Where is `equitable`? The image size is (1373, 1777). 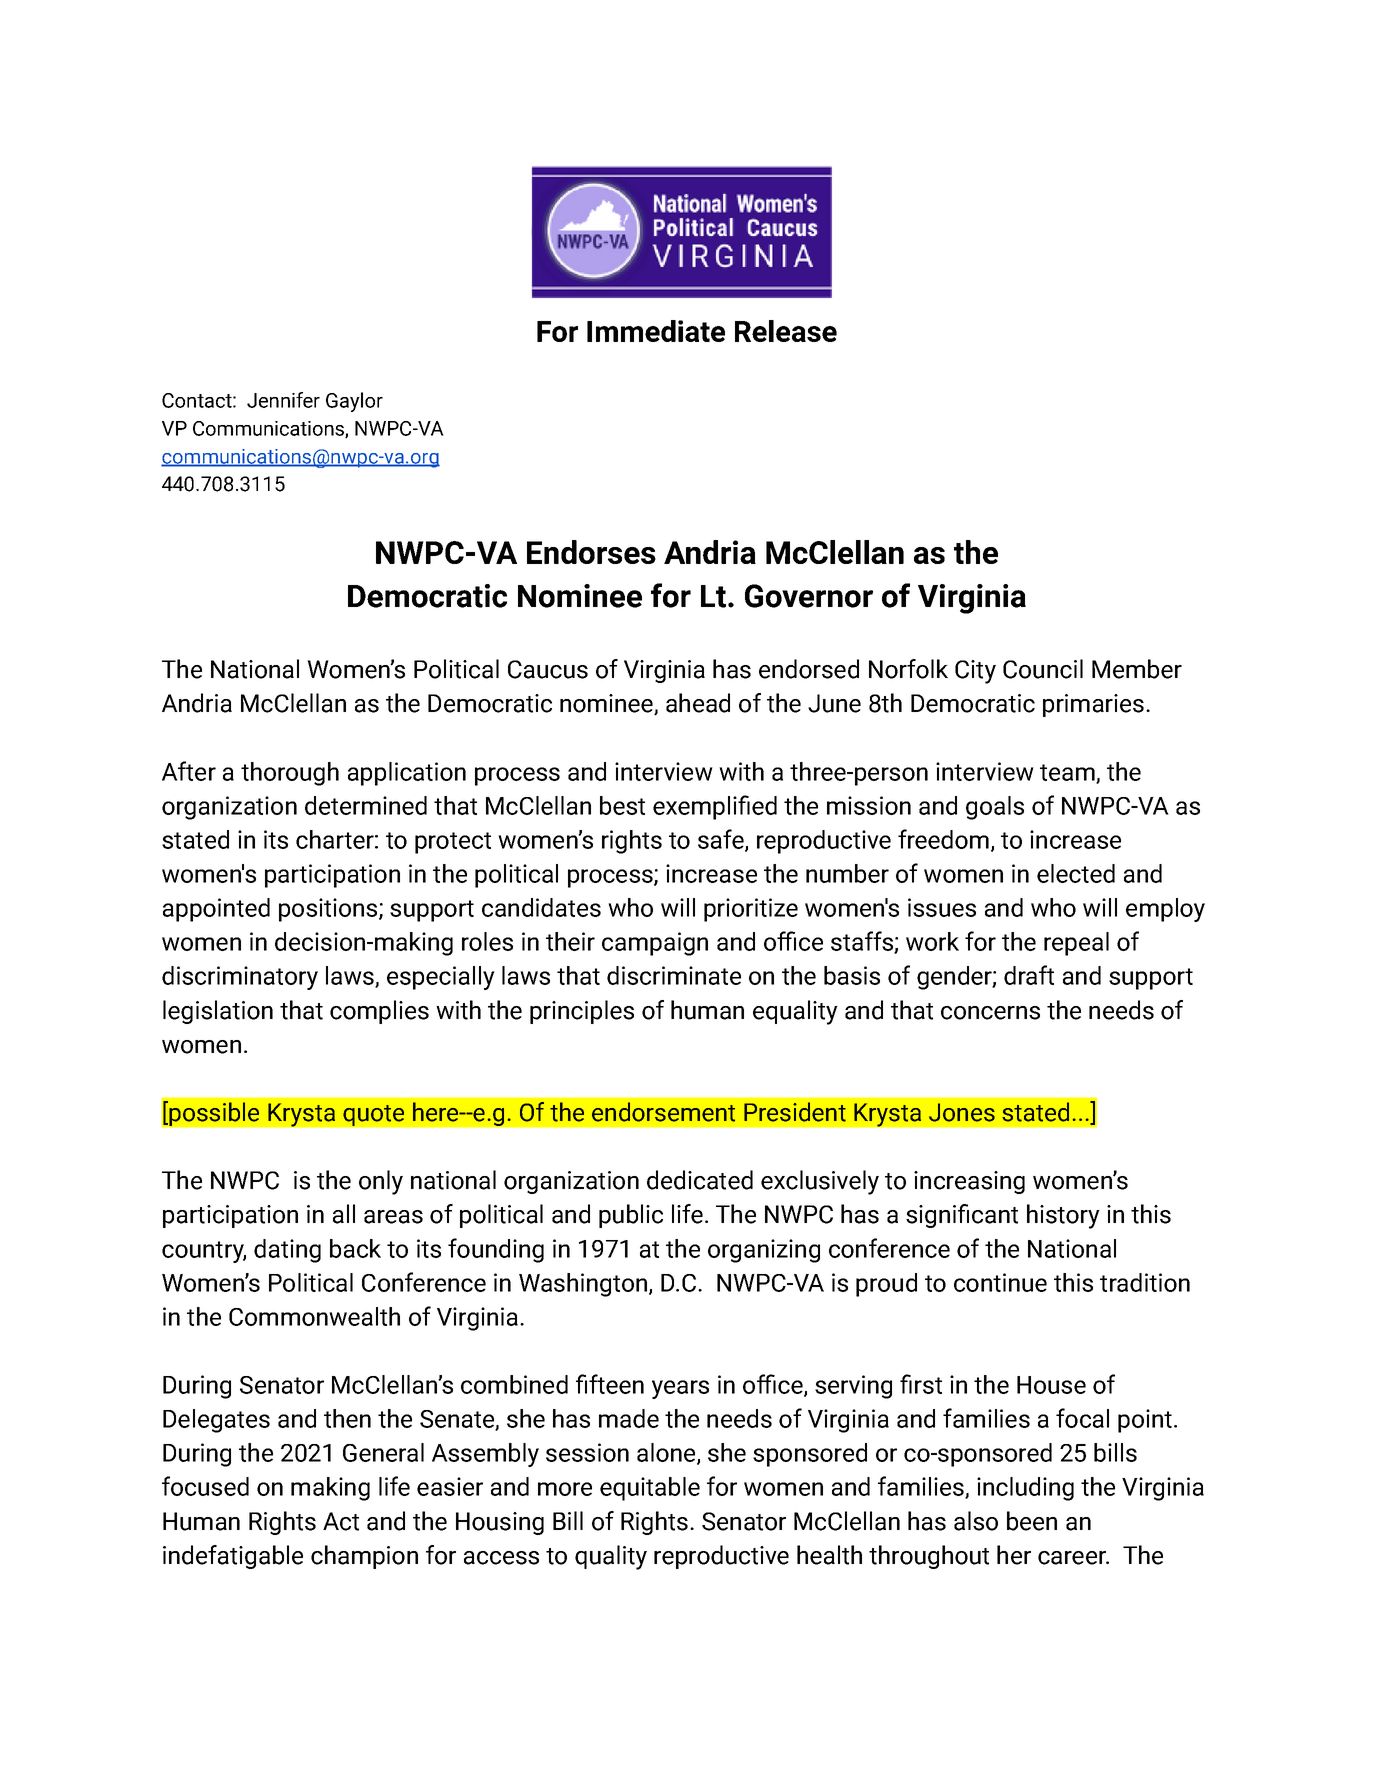 equitable is located at coordinates (650, 1489).
